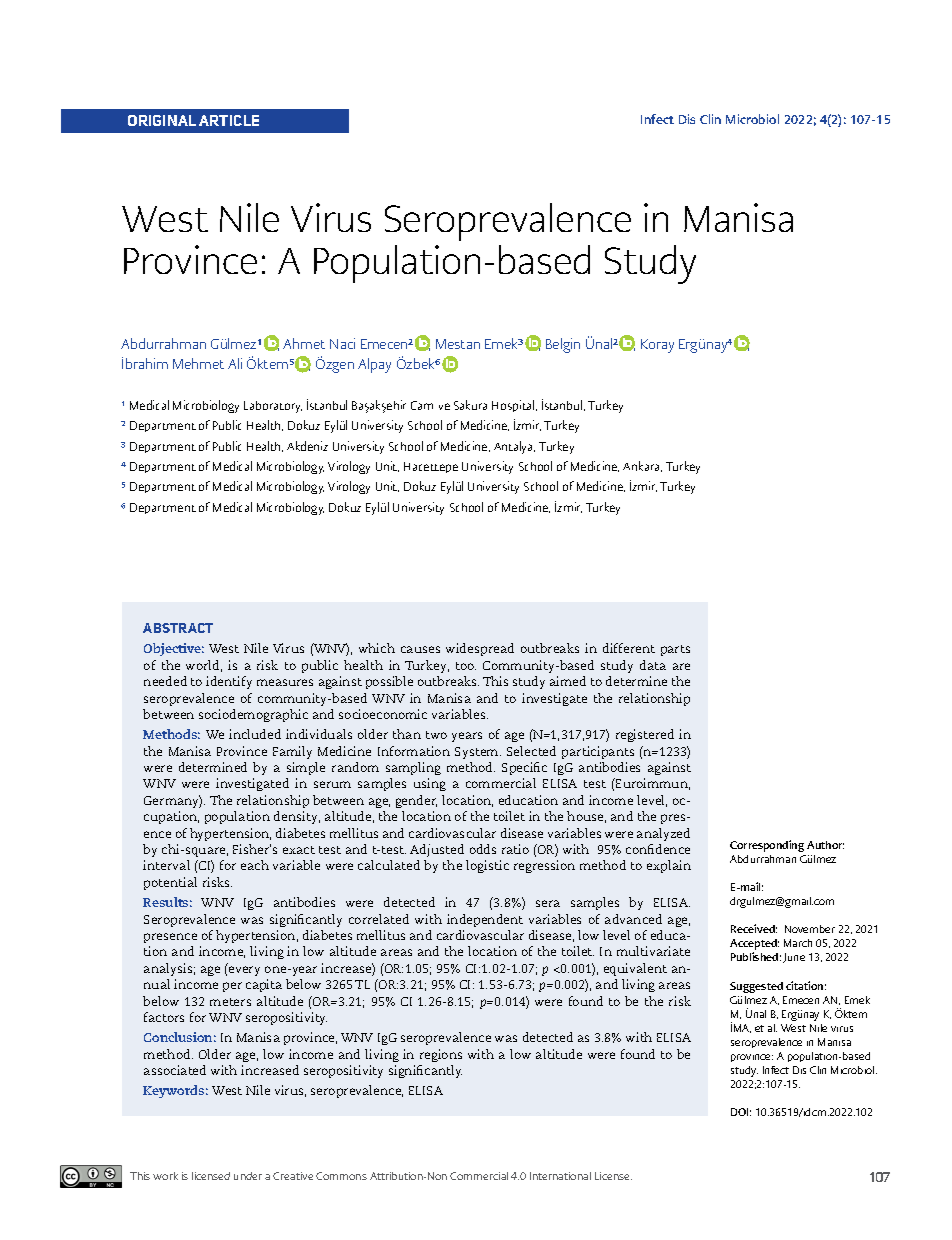 The image size is (952, 1240). I want to click on Ankara, so click(642, 466).
